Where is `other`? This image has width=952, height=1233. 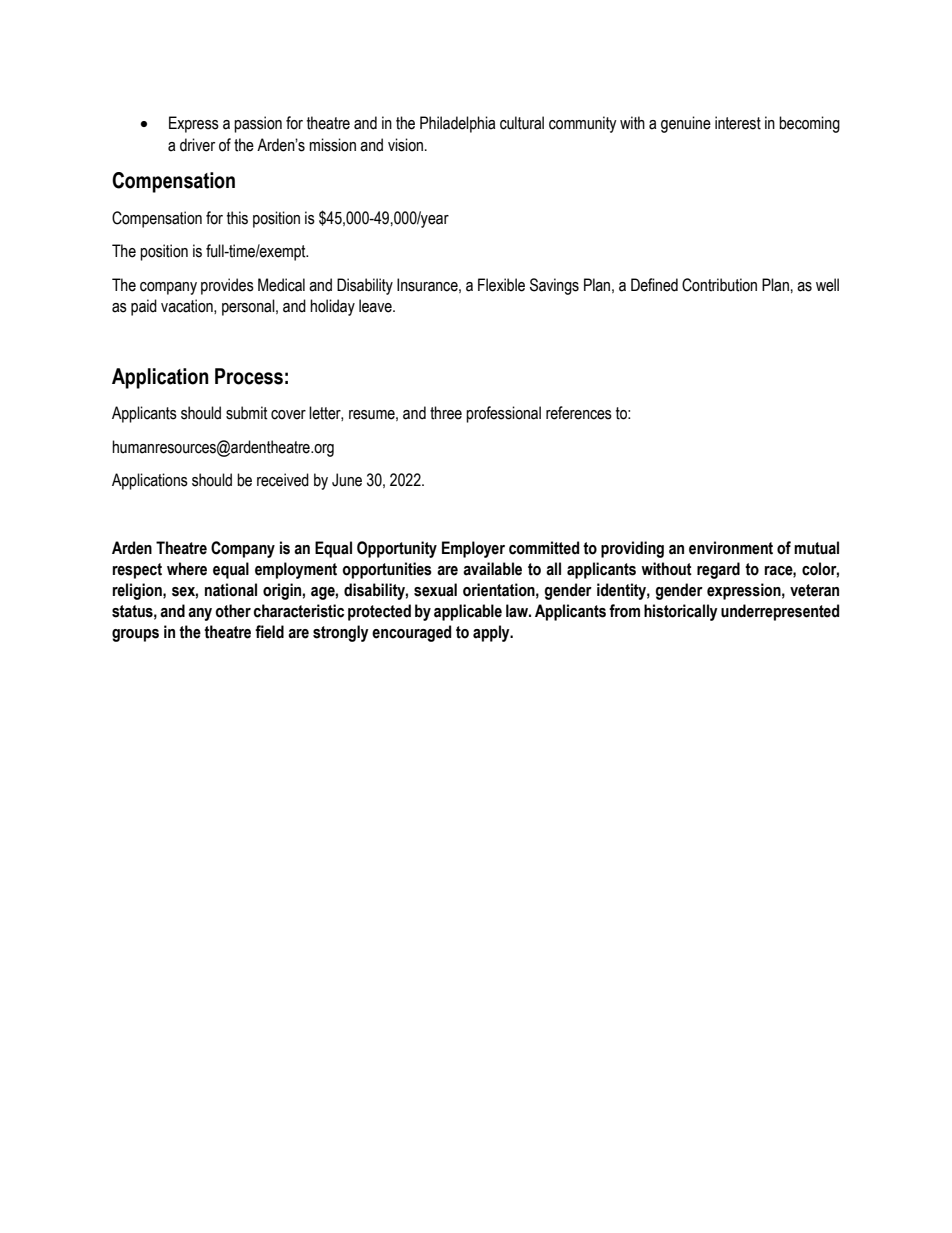
other is located at coordinates (233, 611).
